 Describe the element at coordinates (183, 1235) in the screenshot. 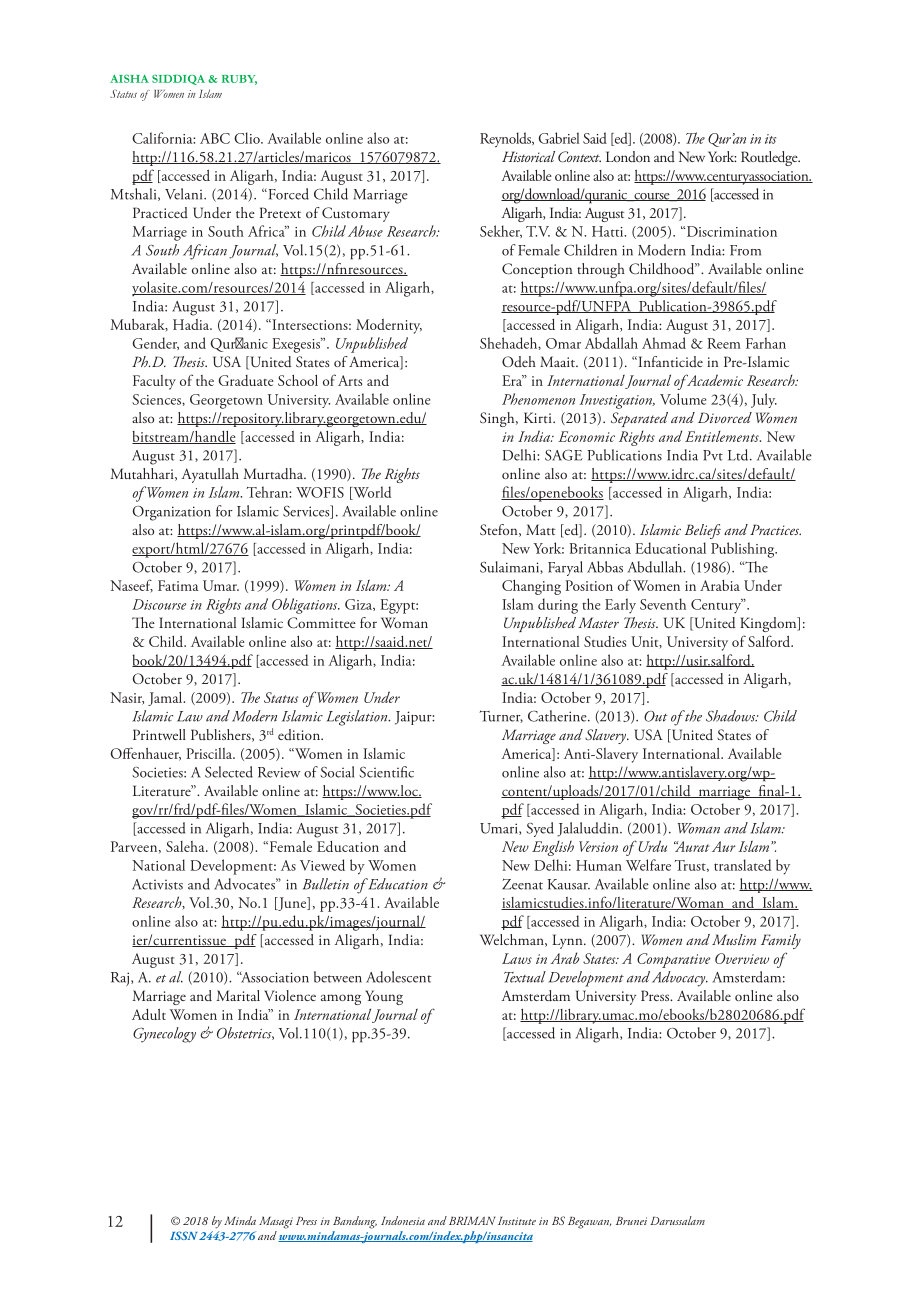

I see `ISSN` at that location.
